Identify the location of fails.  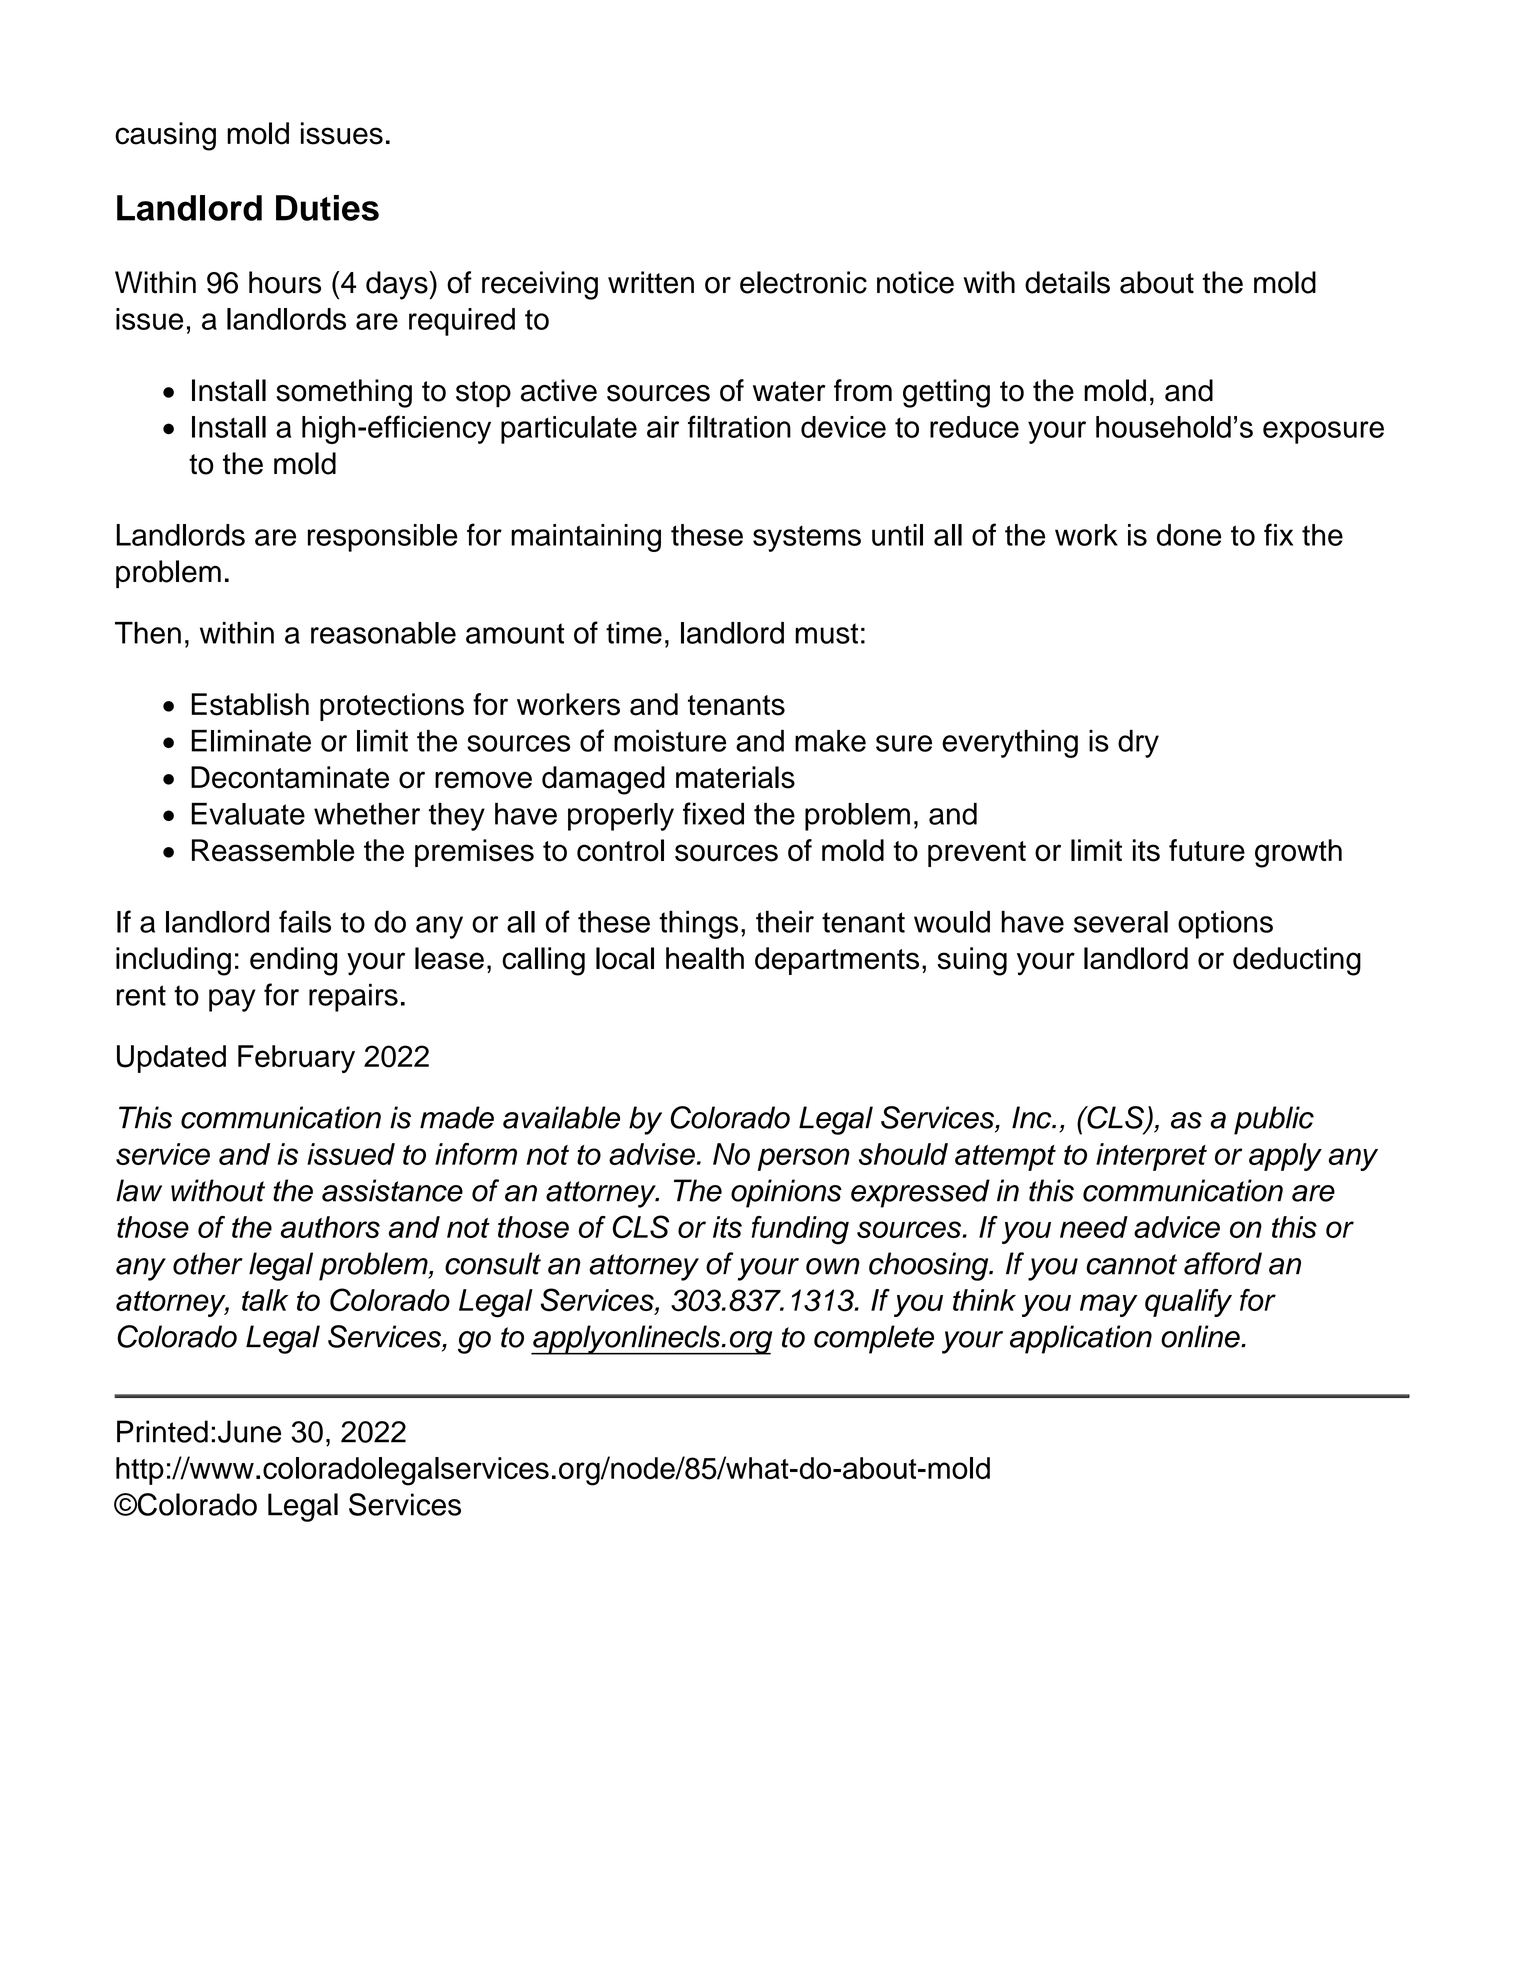
(305, 921).
